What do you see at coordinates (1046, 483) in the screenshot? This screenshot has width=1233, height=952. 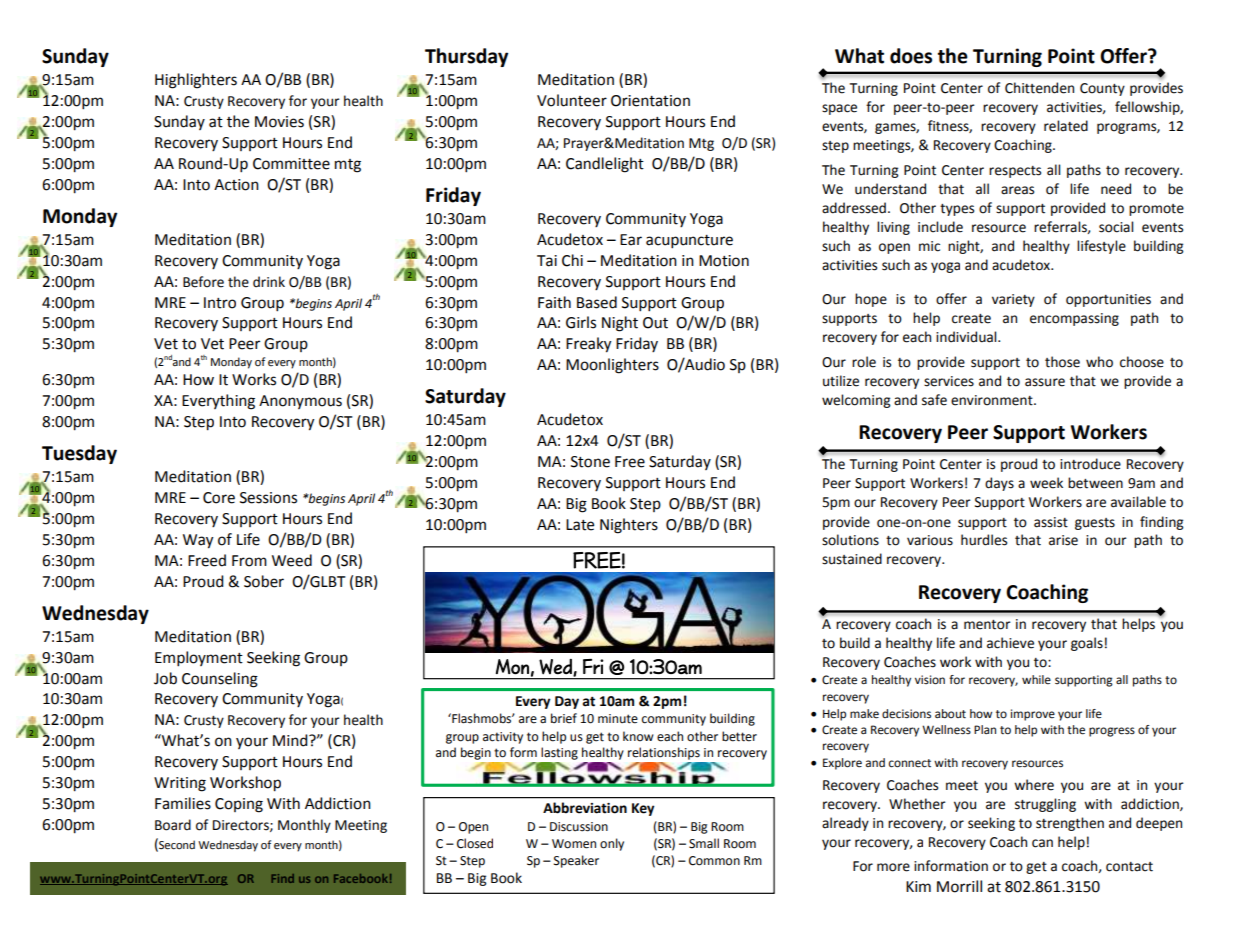 I see `week` at bounding box center [1046, 483].
